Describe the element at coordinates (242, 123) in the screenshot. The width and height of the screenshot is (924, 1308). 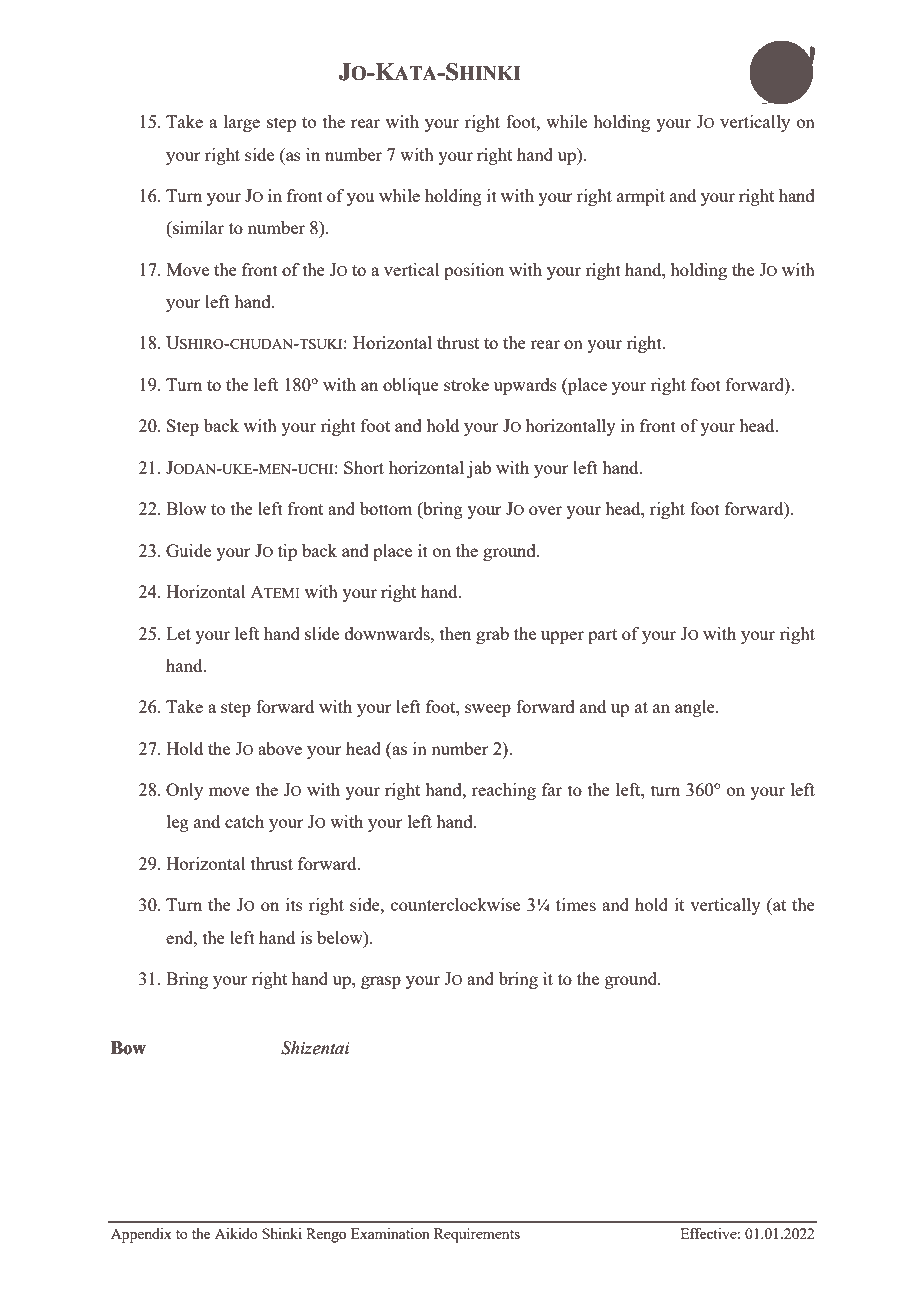
I see `large` at that location.
